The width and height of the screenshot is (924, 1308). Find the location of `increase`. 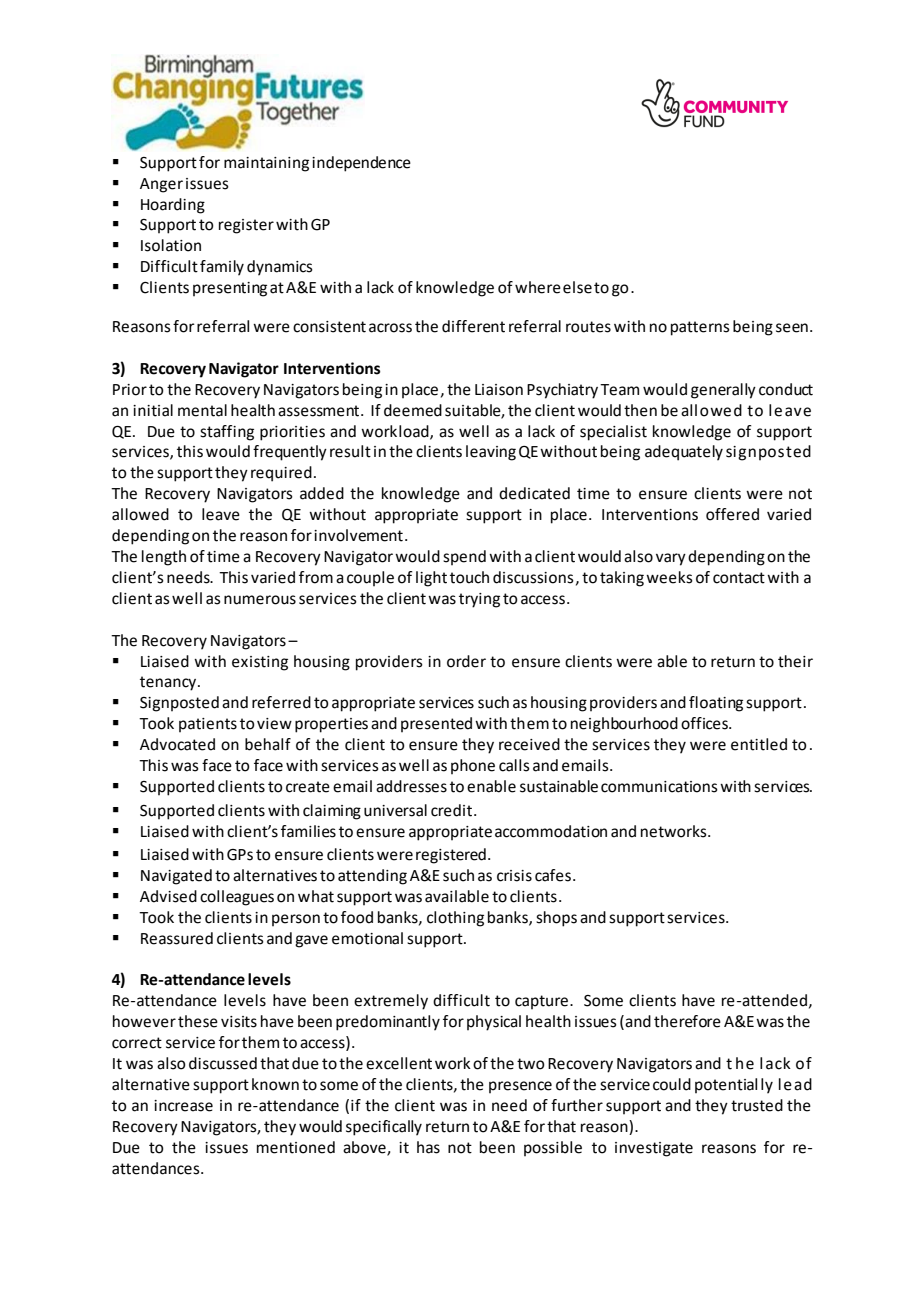

increase is located at coordinates (183, 1106).
